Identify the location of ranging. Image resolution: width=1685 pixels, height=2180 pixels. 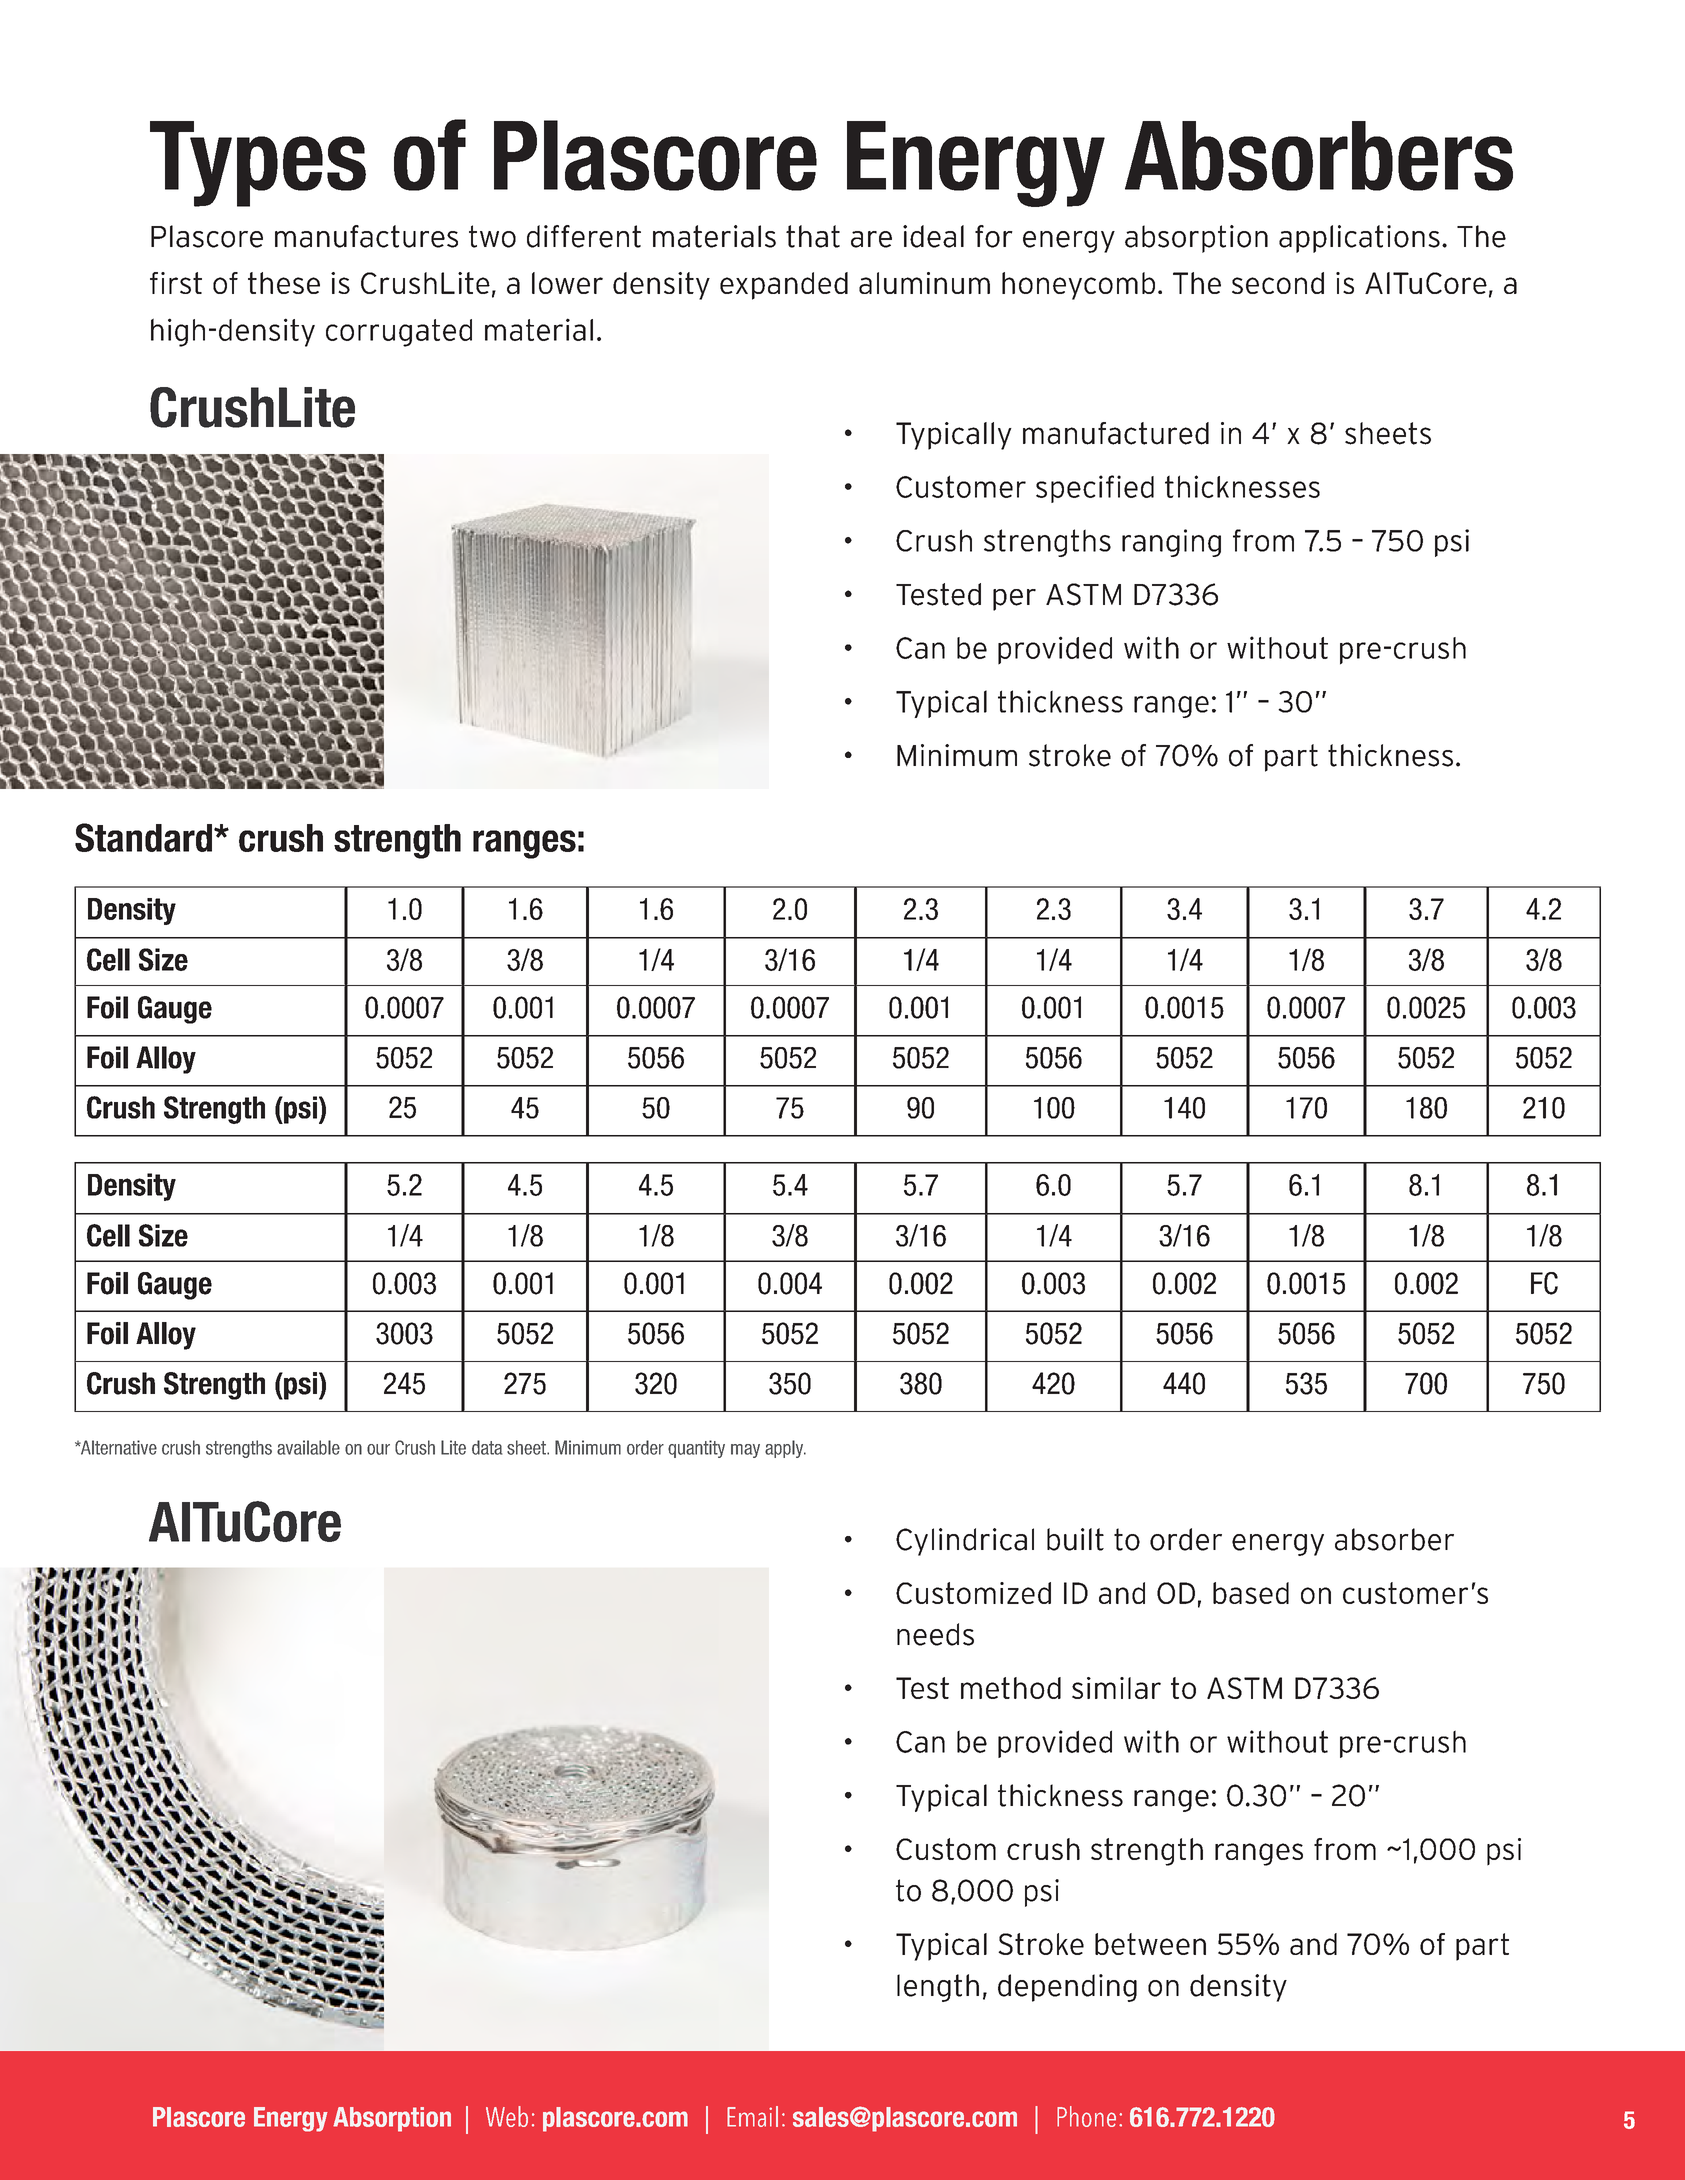
(1171, 543).
